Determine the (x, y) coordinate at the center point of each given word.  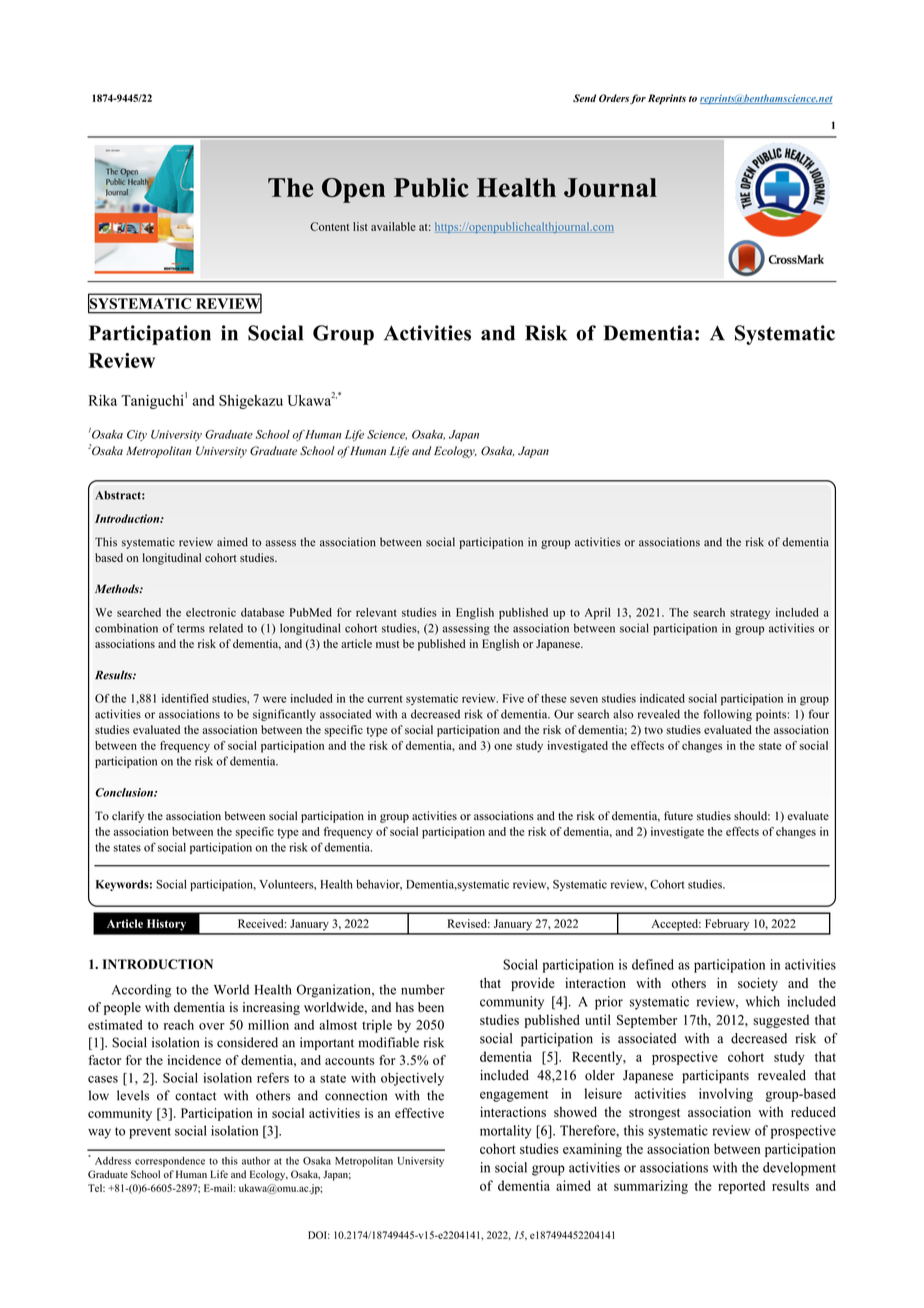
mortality (505, 1132)
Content (329, 226)
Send (584, 98)
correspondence (170, 1162)
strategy (750, 614)
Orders (614, 98)
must (387, 644)
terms (191, 629)
